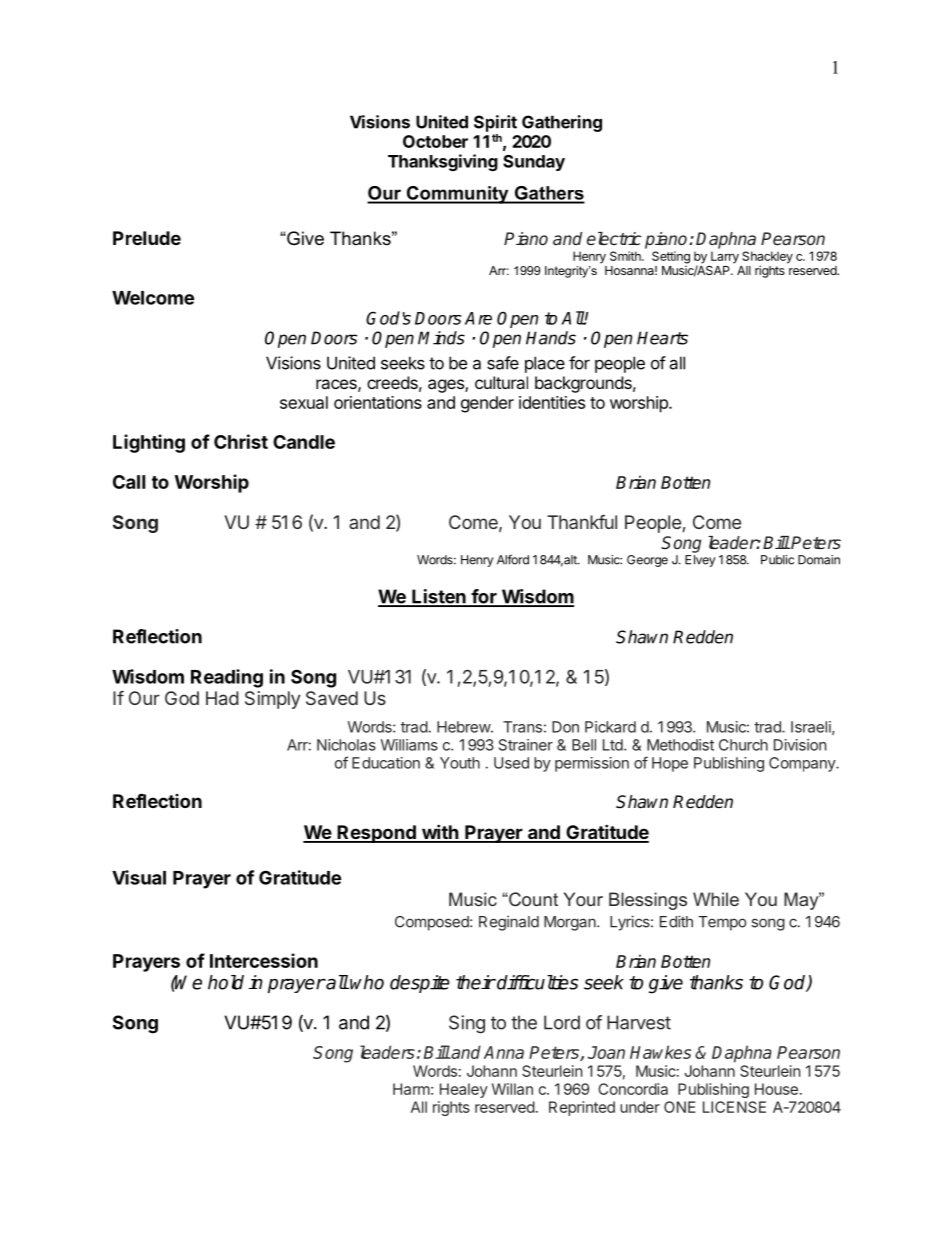 This document has height=1233, width=952. Describe the element at coordinates (227, 678) in the document. I see `Reading` at that location.
